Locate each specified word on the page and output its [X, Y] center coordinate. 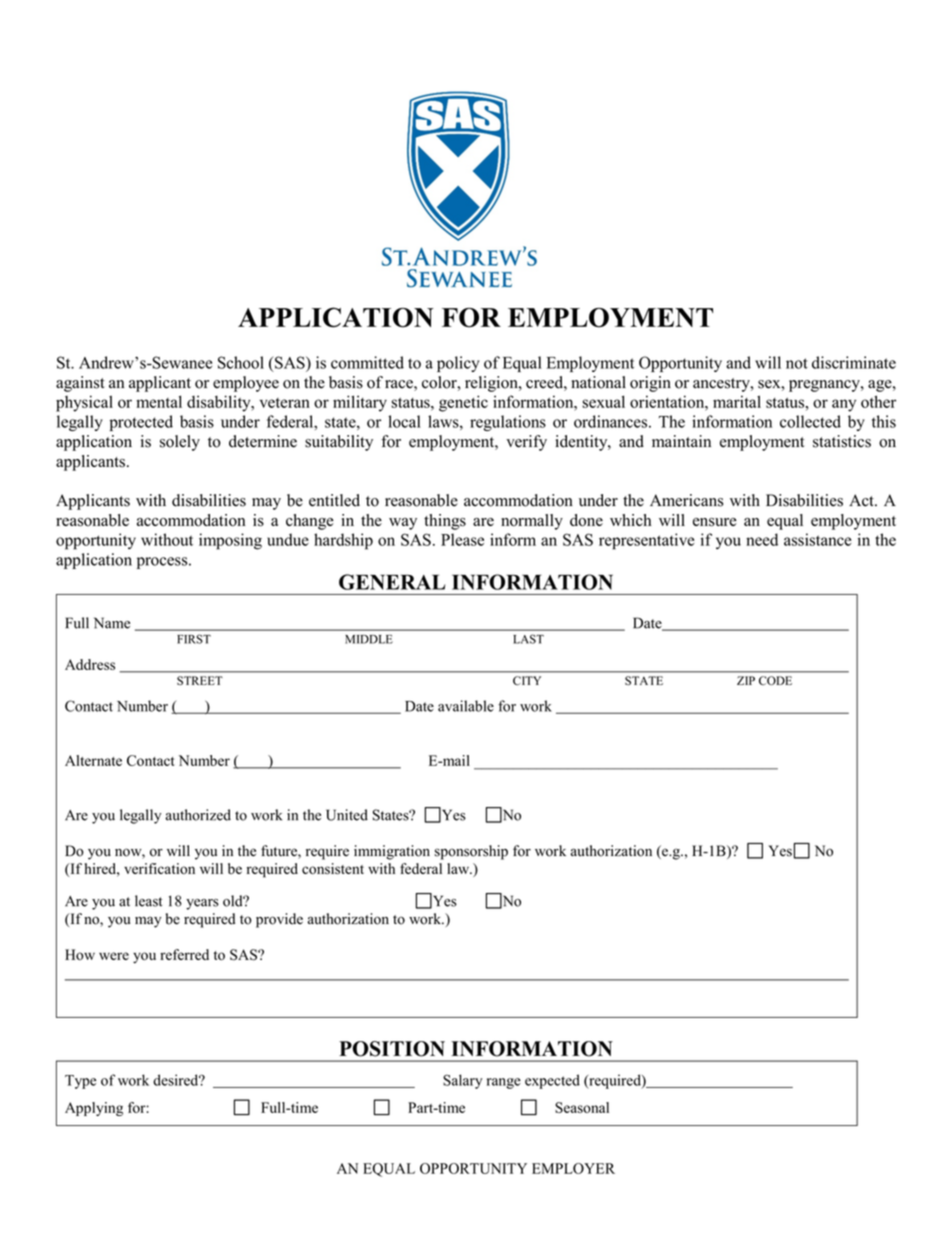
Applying [94, 1109]
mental [159, 401]
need [762, 539]
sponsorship [471, 852]
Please [462, 539]
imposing [230, 541]
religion [492, 384]
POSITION [392, 1049]
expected [552, 1081]
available [466, 706]
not [797, 363]
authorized [198, 815]
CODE [775, 680]
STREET [200, 680]
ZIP [746, 680]
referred [184, 954]
